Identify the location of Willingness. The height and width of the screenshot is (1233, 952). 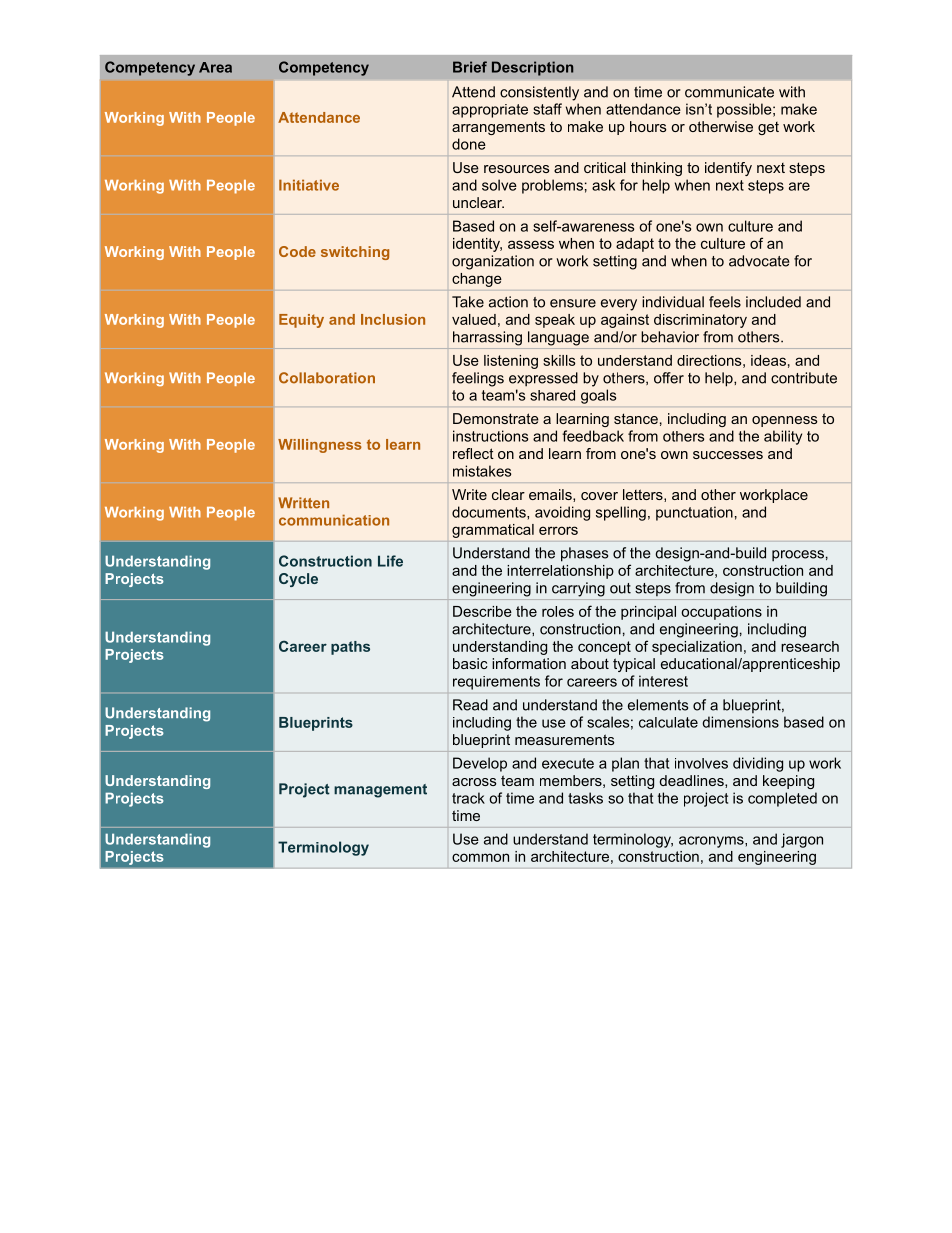
(320, 446).
